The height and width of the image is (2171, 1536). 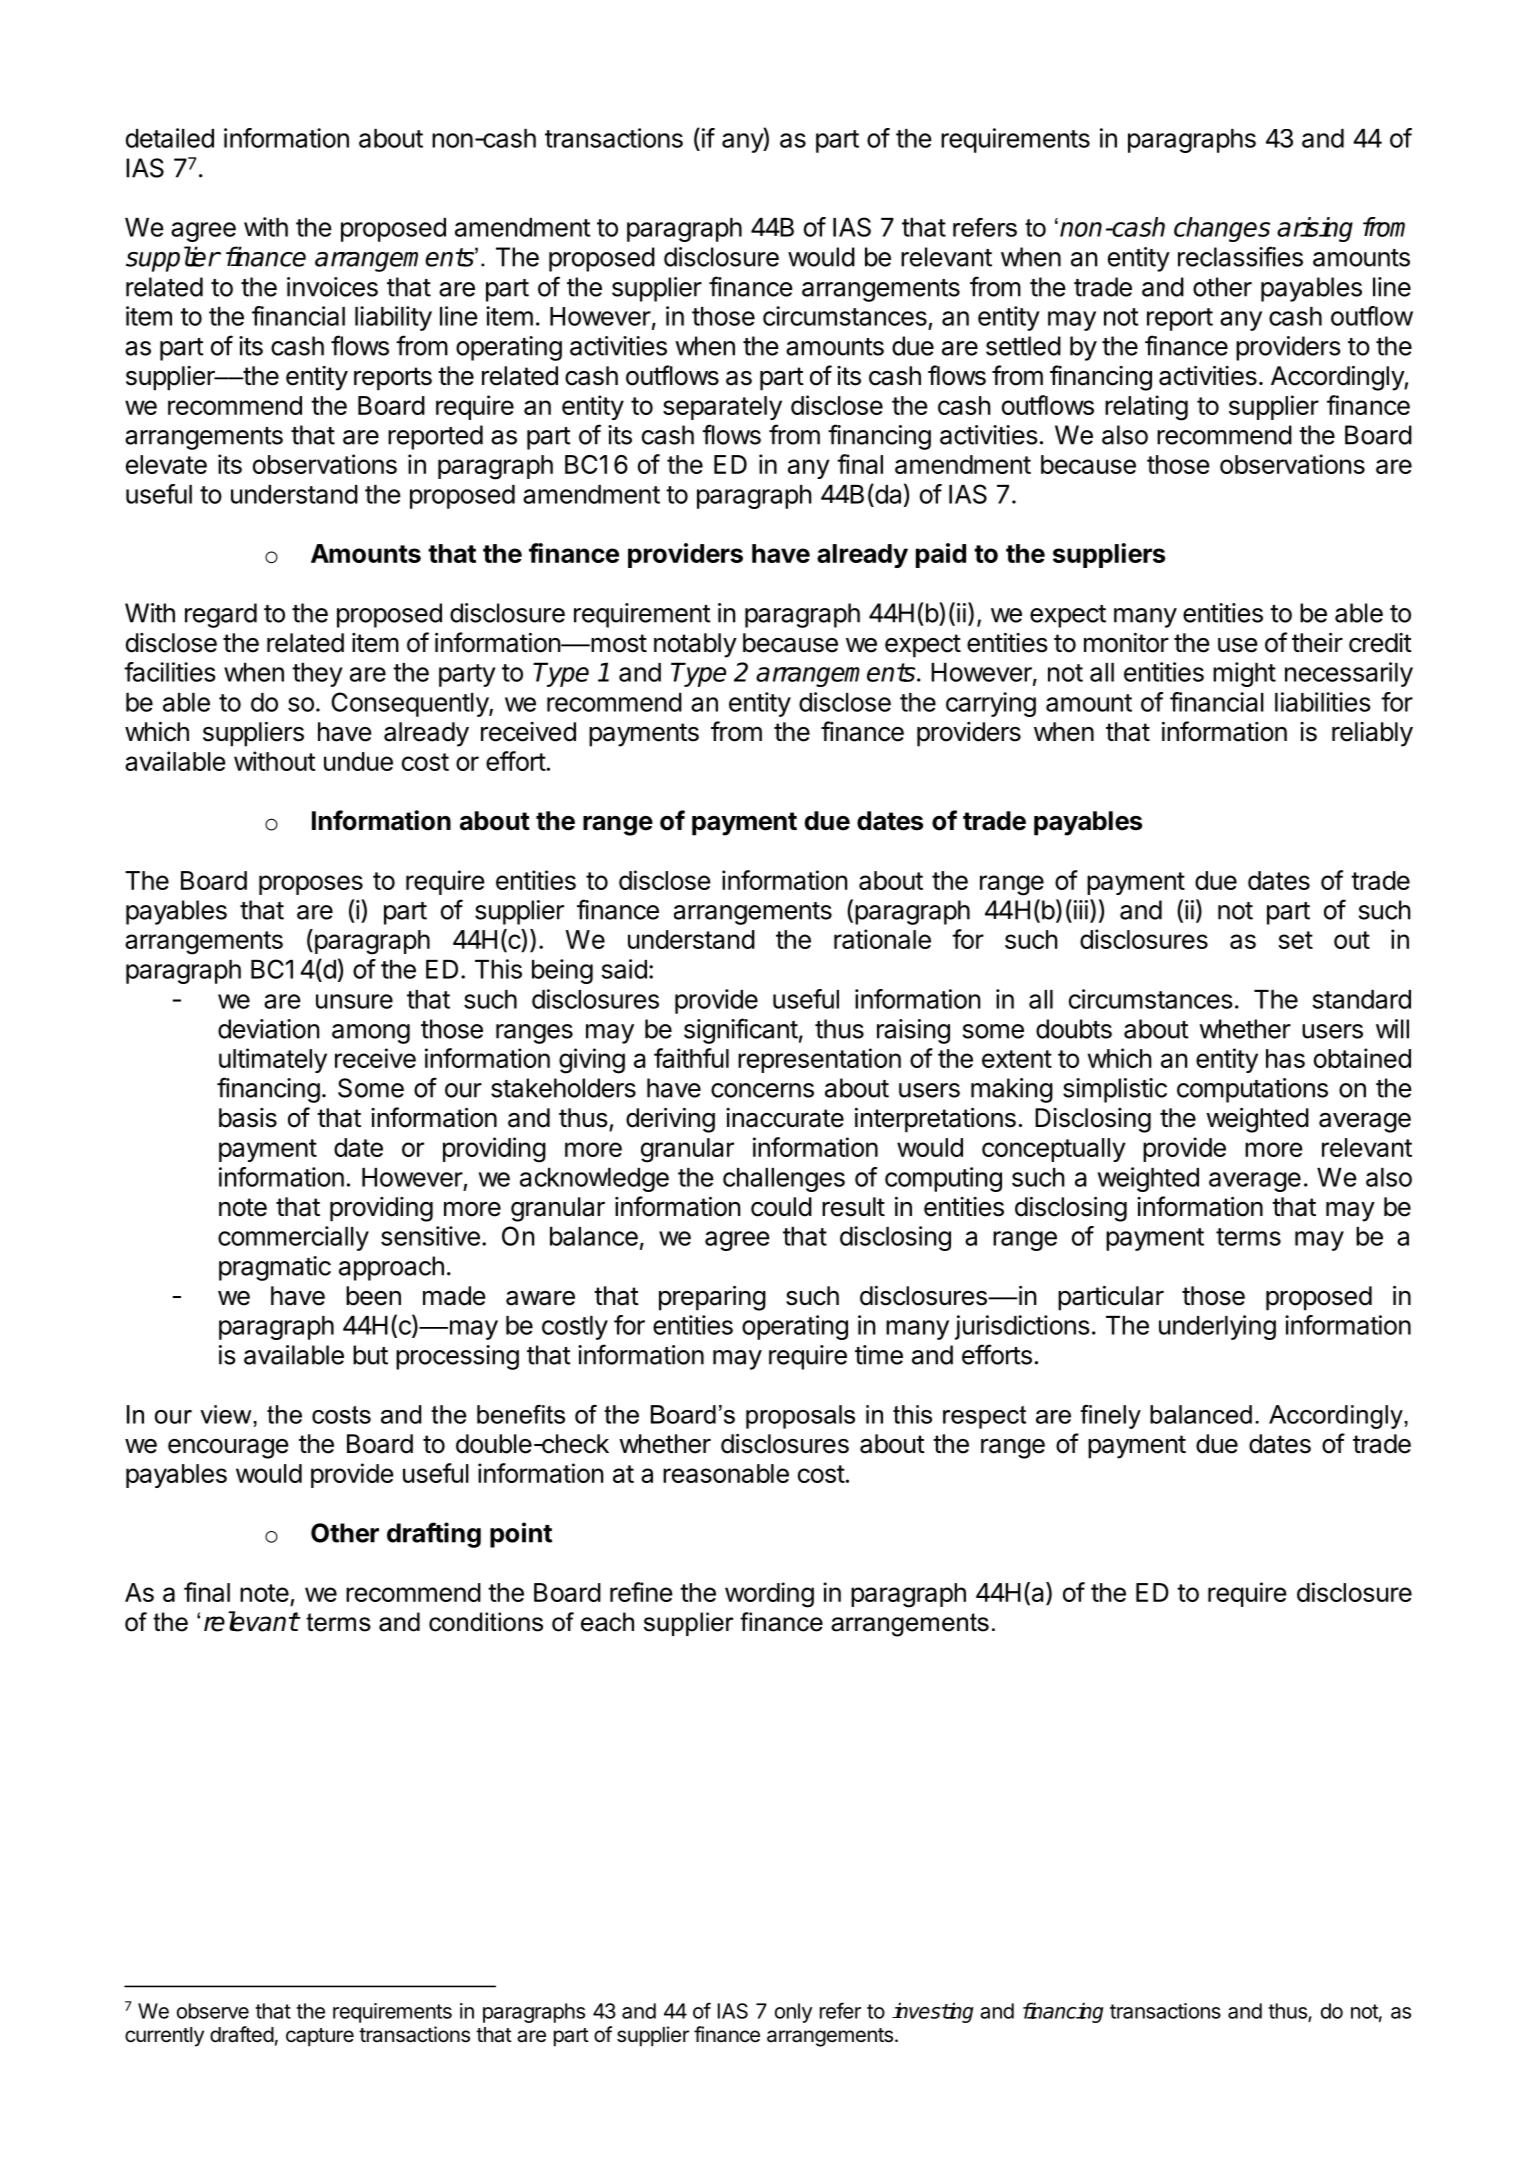 What do you see at coordinates (1252, 1090) in the image?
I see `computations` at bounding box center [1252, 1090].
